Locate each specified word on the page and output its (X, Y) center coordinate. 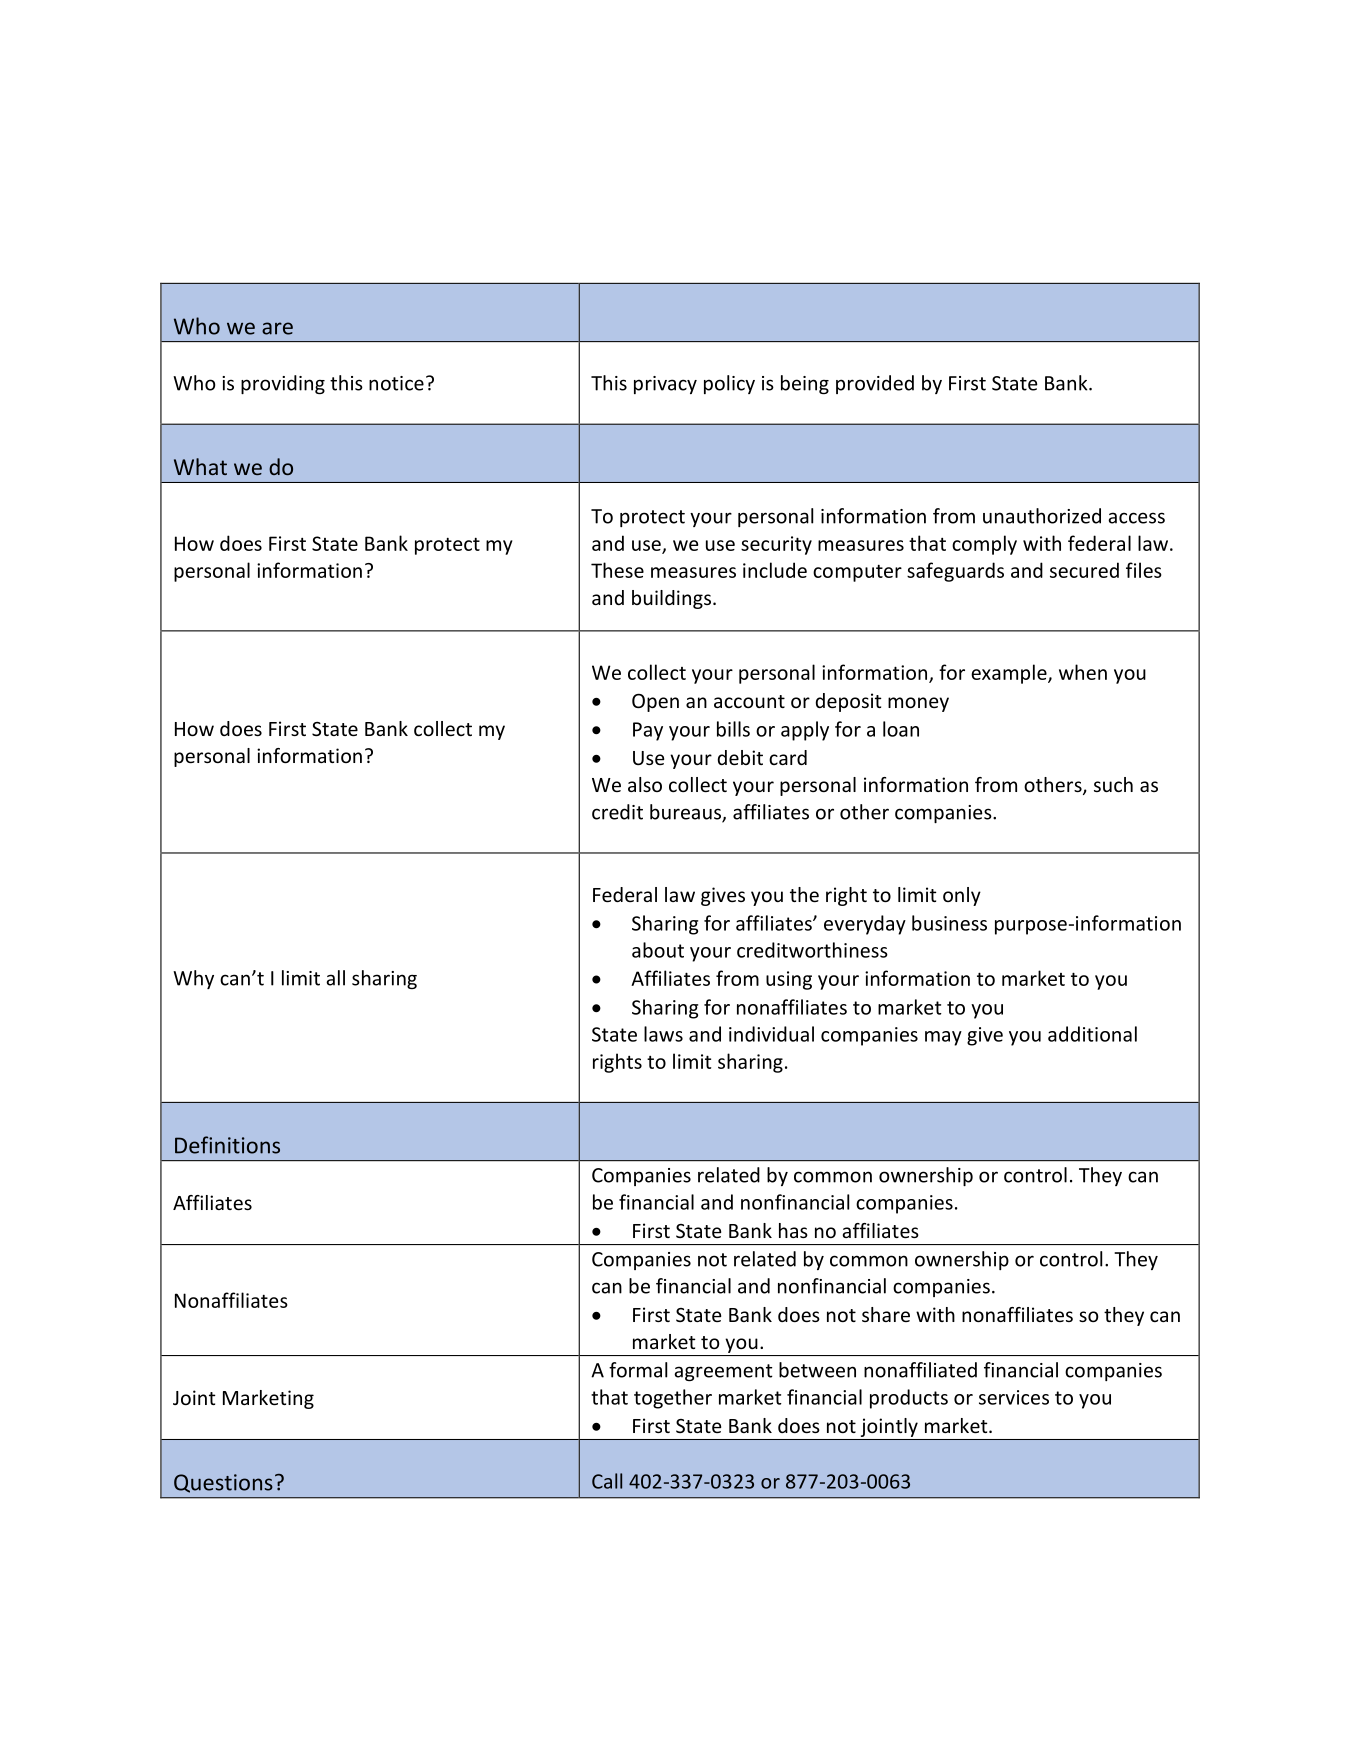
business (949, 923)
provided (875, 384)
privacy (665, 385)
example (1010, 674)
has (793, 1230)
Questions (223, 1483)
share (886, 1314)
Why (193, 979)
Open (655, 703)
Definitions (227, 1145)
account (749, 701)
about (658, 950)
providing (283, 384)
